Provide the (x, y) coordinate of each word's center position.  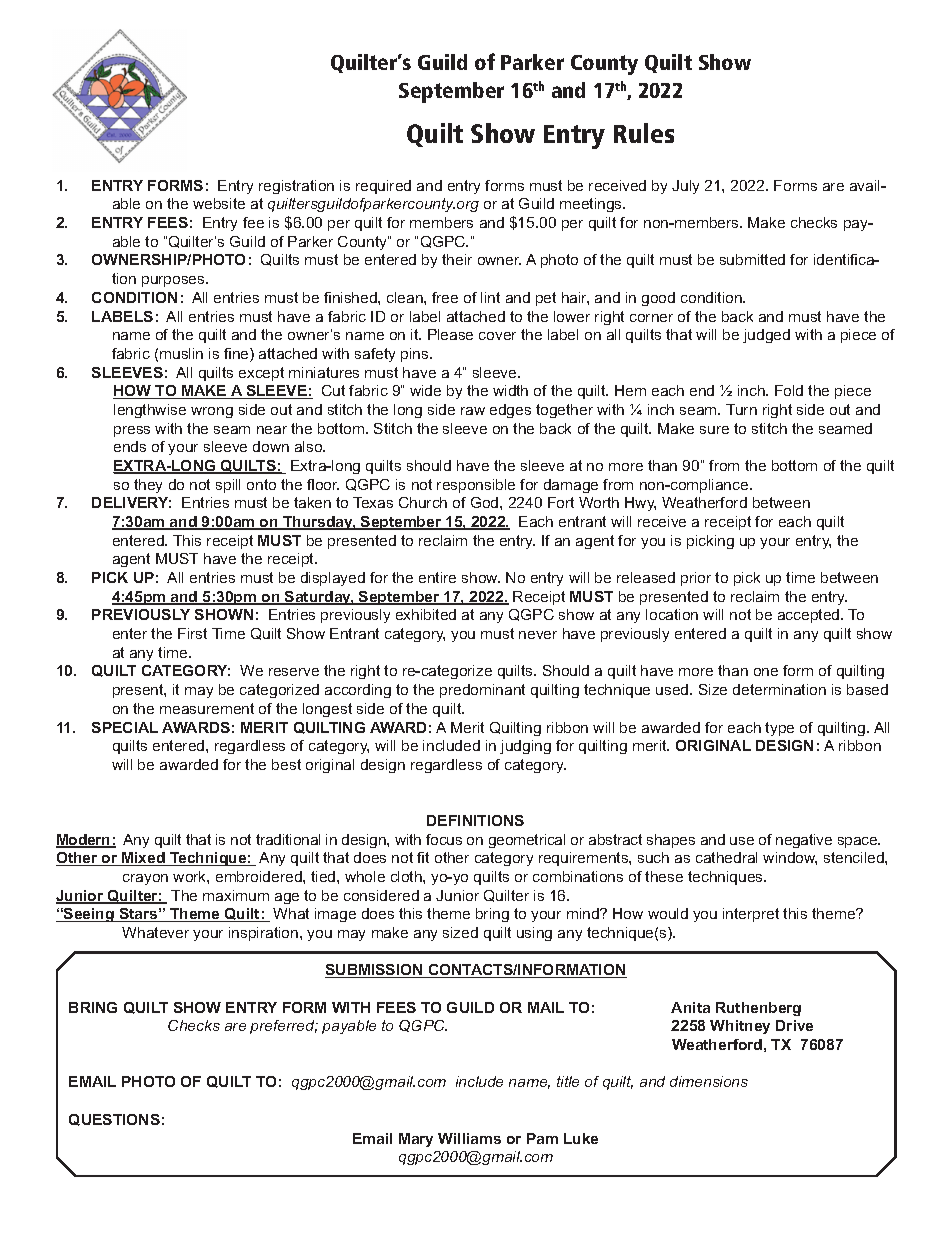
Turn (741, 409)
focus (444, 839)
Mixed (143, 859)
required (383, 187)
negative (804, 841)
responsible (476, 486)
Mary (416, 1140)
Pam (542, 1138)
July (685, 187)
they (148, 486)
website (219, 203)
